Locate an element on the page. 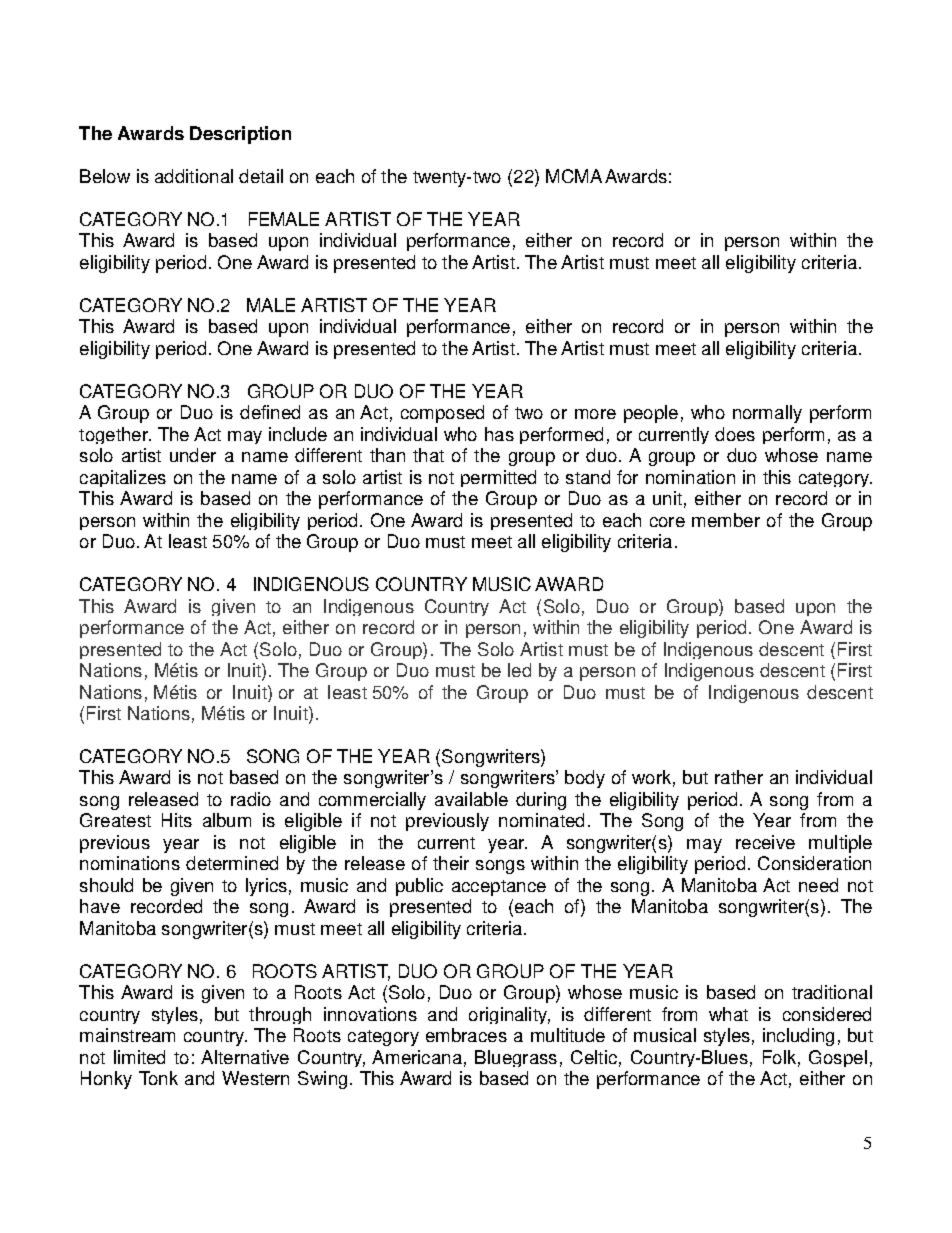 The image size is (952, 1233). available is located at coordinates (471, 799).
